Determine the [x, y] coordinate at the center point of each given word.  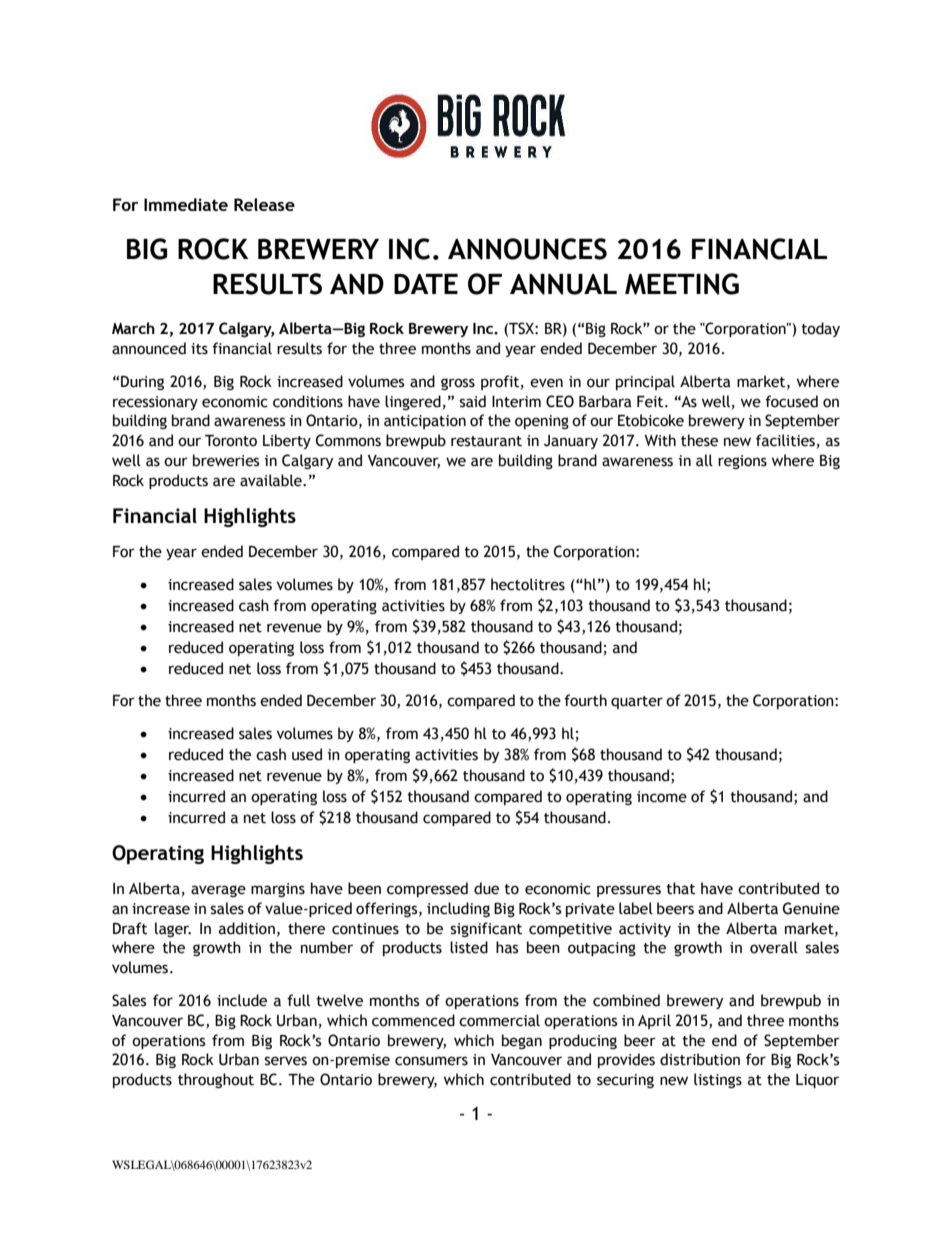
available [272, 480]
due [486, 888]
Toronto [231, 441]
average [218, 891]
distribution [700, 1059]
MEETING [682, 284]
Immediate [186, 204]
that [680, 888]
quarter [637, 702]
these [699, 440]
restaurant [486, 441]
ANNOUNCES [527, 249]
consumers [431, 1061]
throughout [216, 1080]
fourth [585, 700]
